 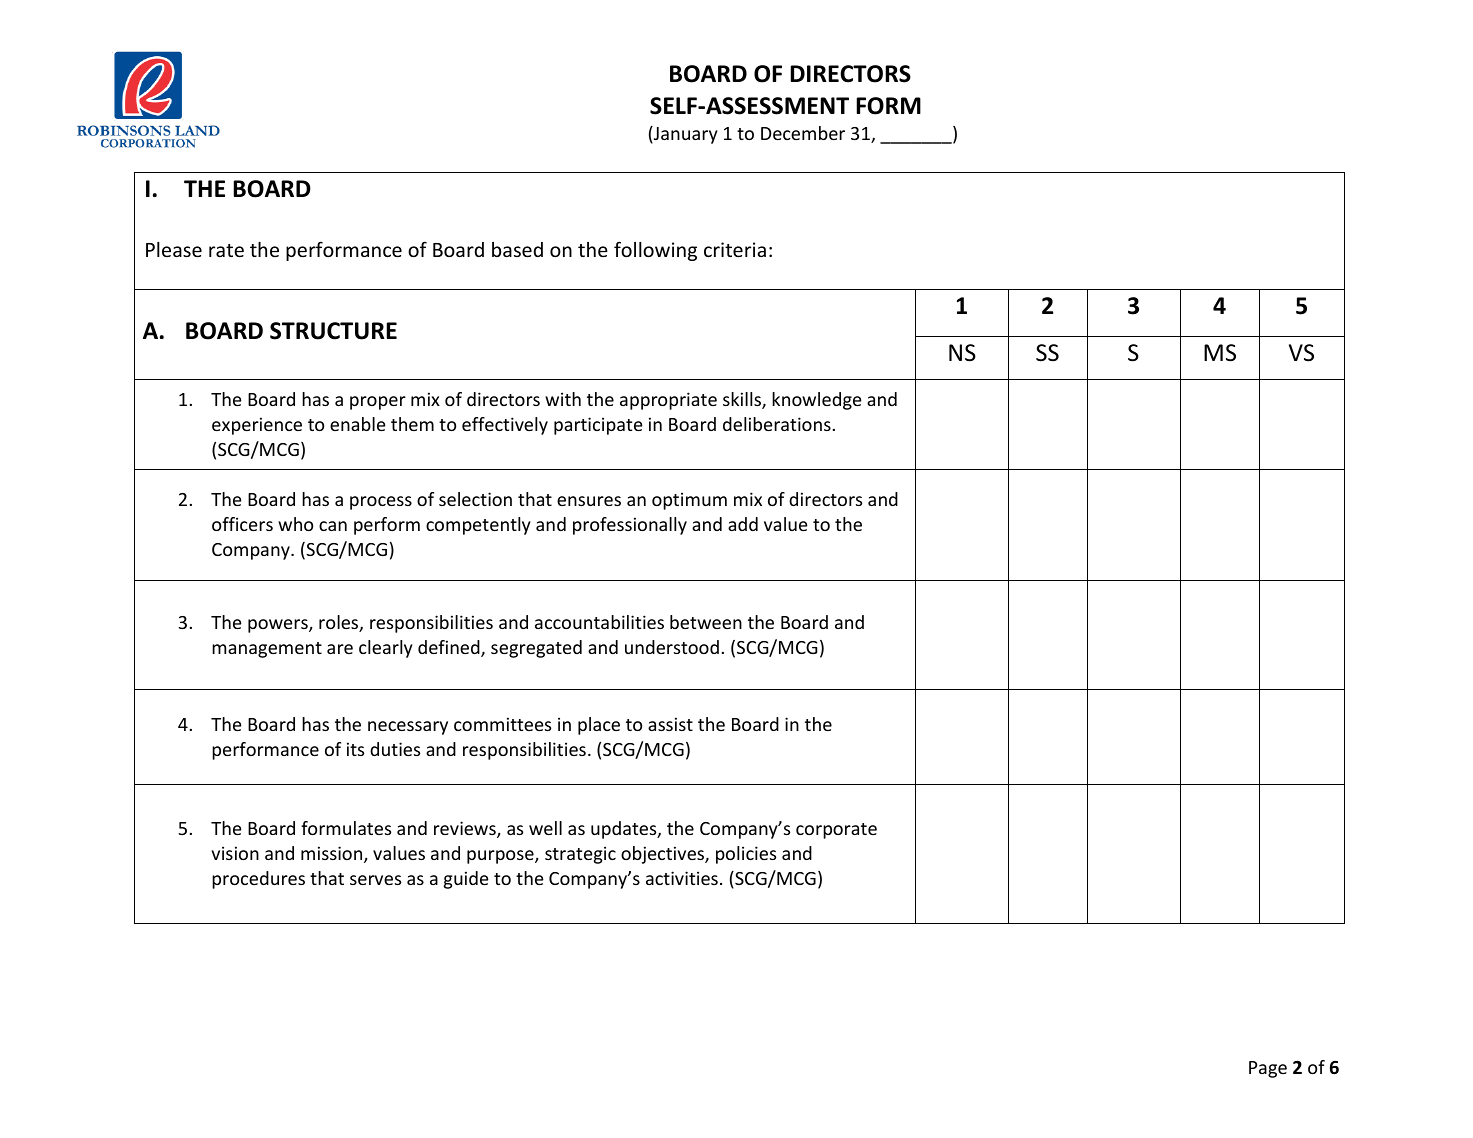 What do you see at coordinates (743, 524) in the document?
I see `add` at bounding box center [743, 524].
